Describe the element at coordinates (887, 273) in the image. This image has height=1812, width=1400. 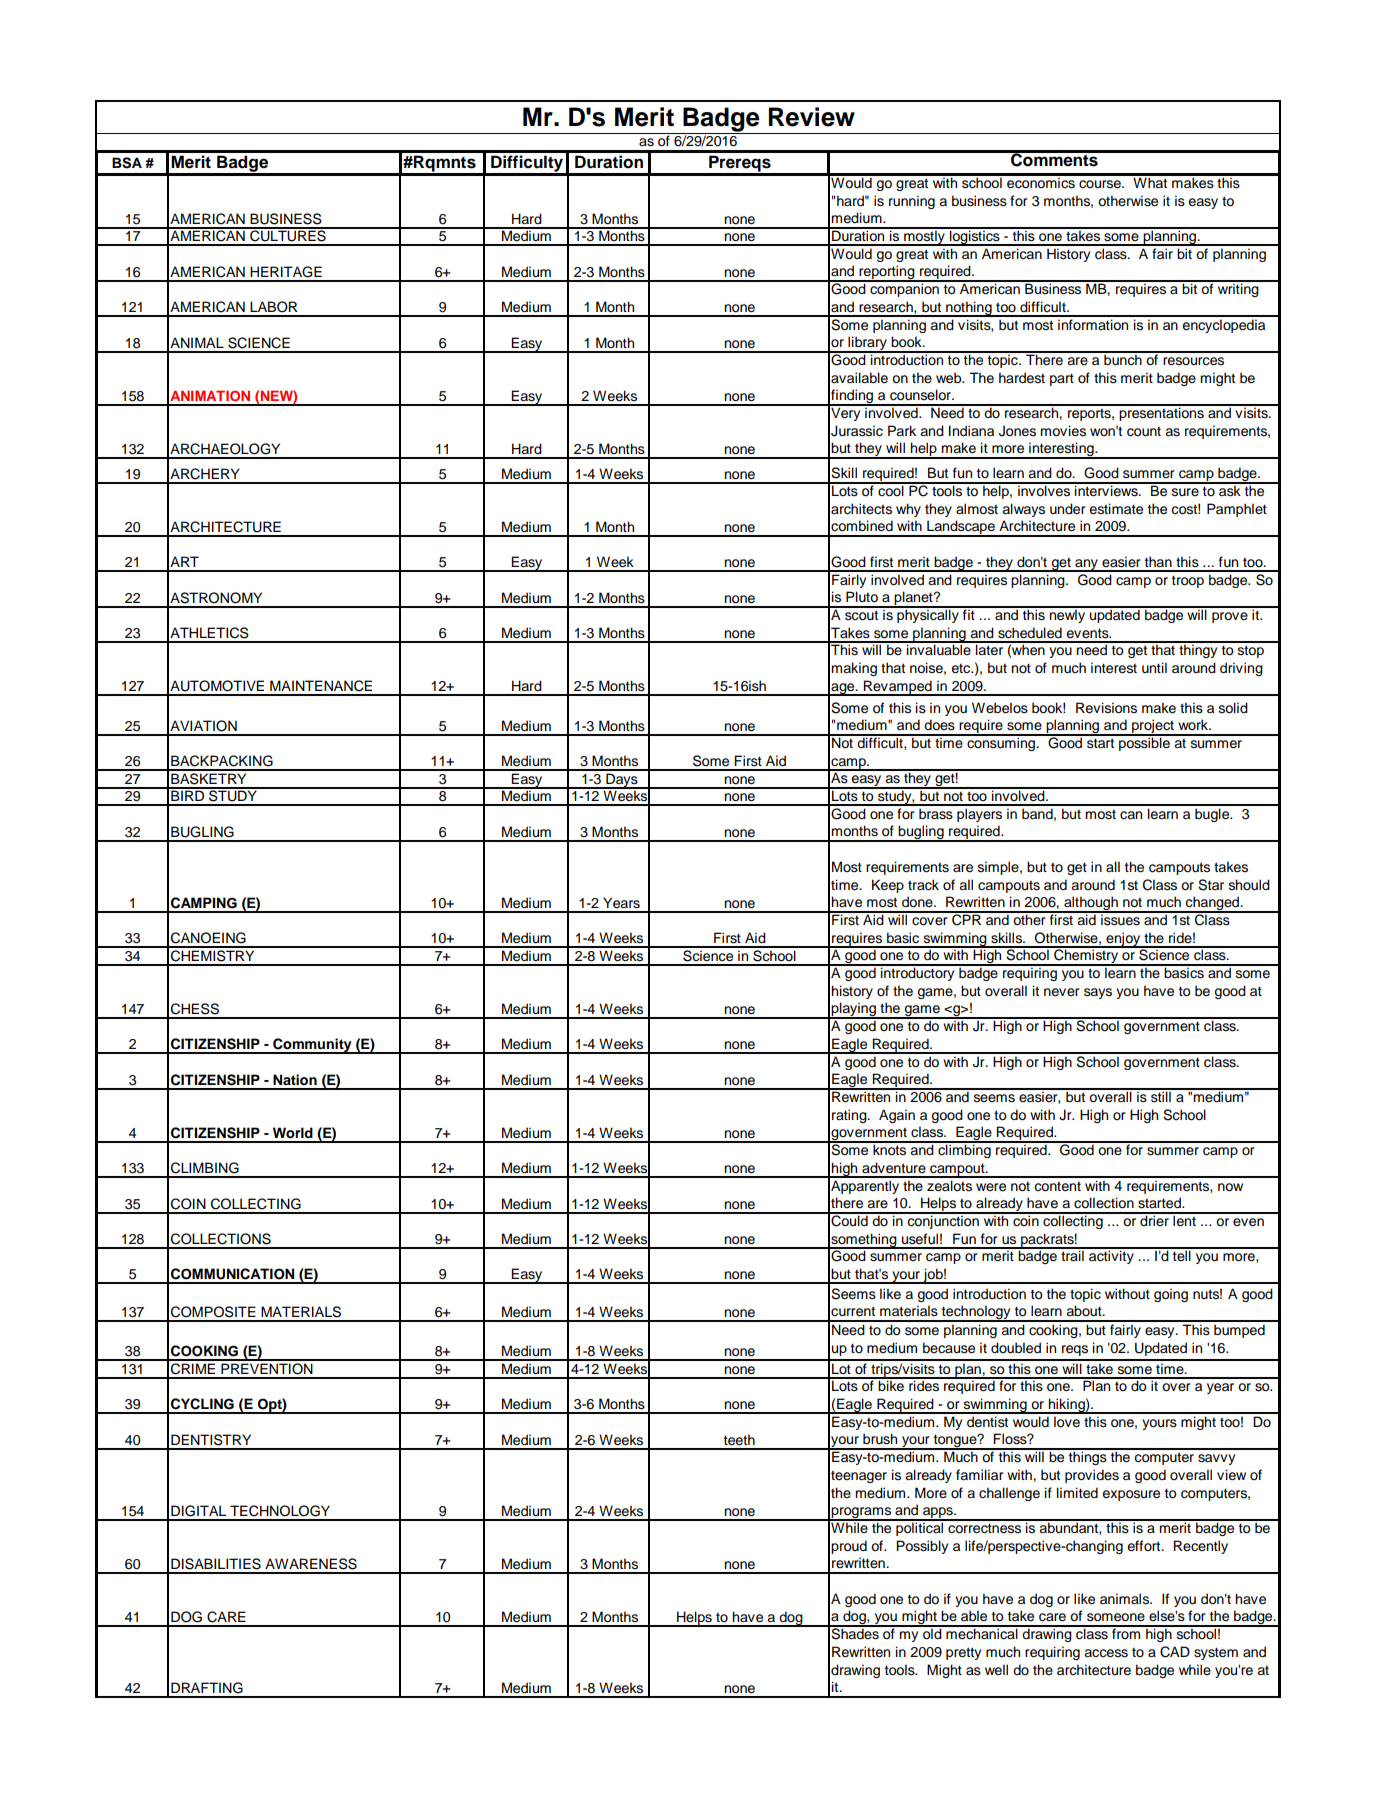
I see `reporting` at that location.
